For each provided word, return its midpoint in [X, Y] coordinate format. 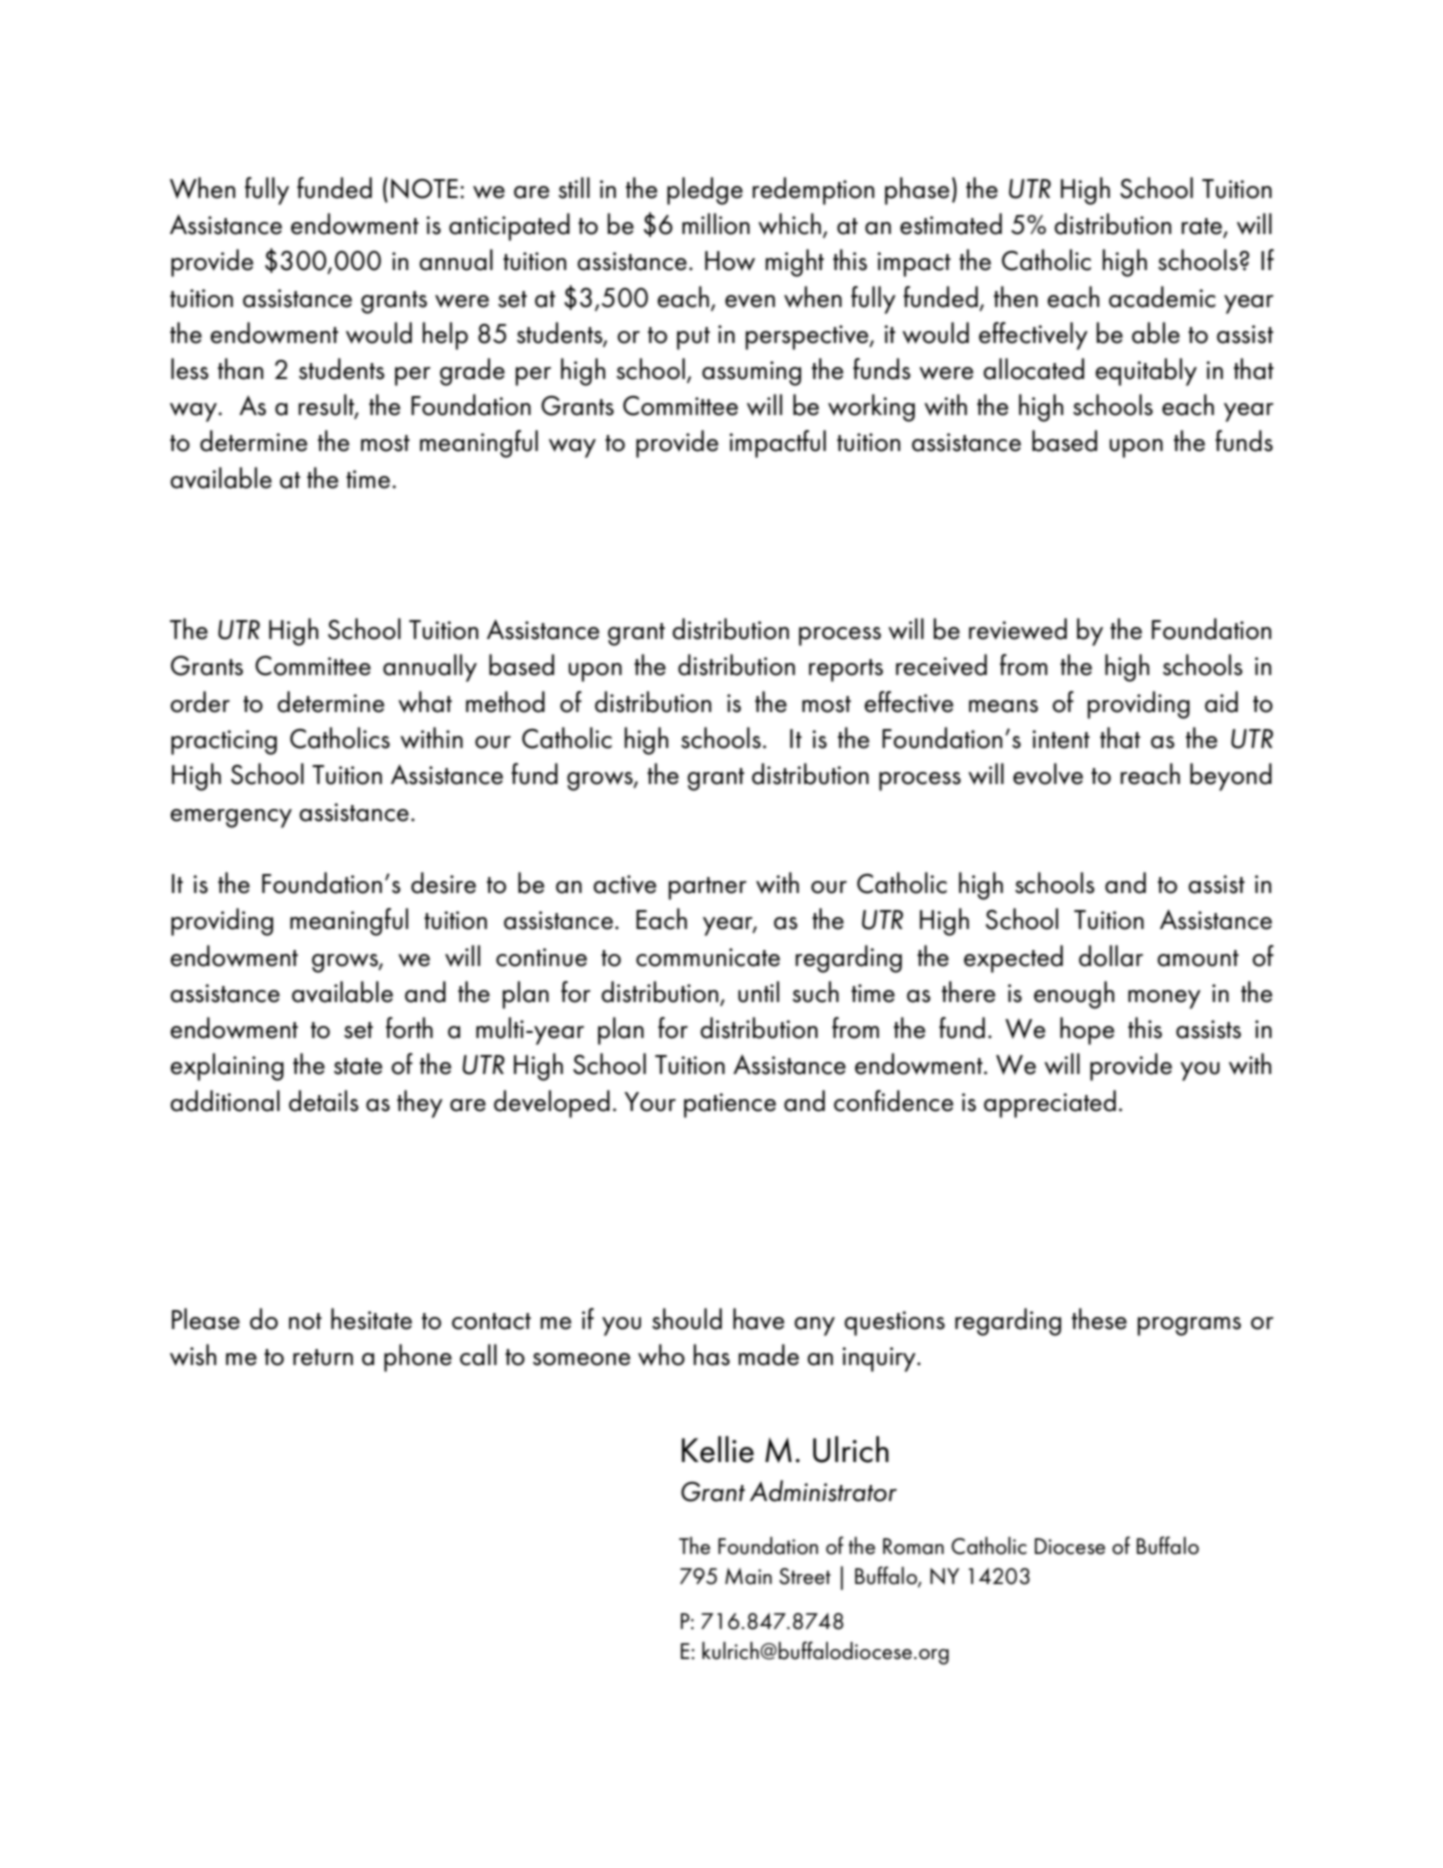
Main [748, 1576]
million [716, 224]
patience [730, 1105]
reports [846, 670]
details [324, 1101]
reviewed [1018, 629]
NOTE [424, 188]
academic [1162, 297]
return [323, 1357]
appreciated [1050, 1104]
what [425, 702]
